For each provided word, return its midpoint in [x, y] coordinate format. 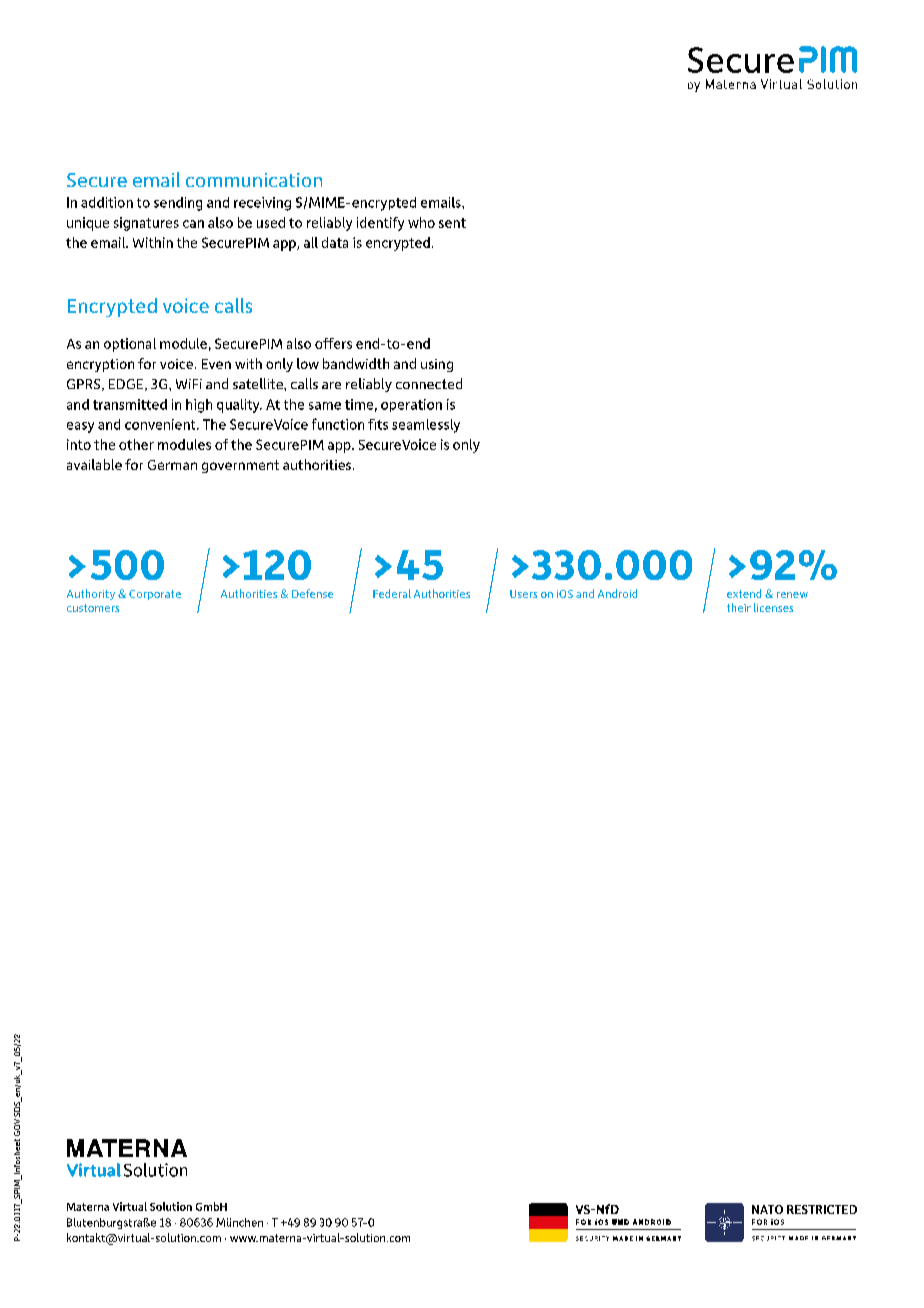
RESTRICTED [822, 1209]
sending [178, 204]
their [739, 607]
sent [452, 223]
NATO [767, 1209]
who [421, 222]
